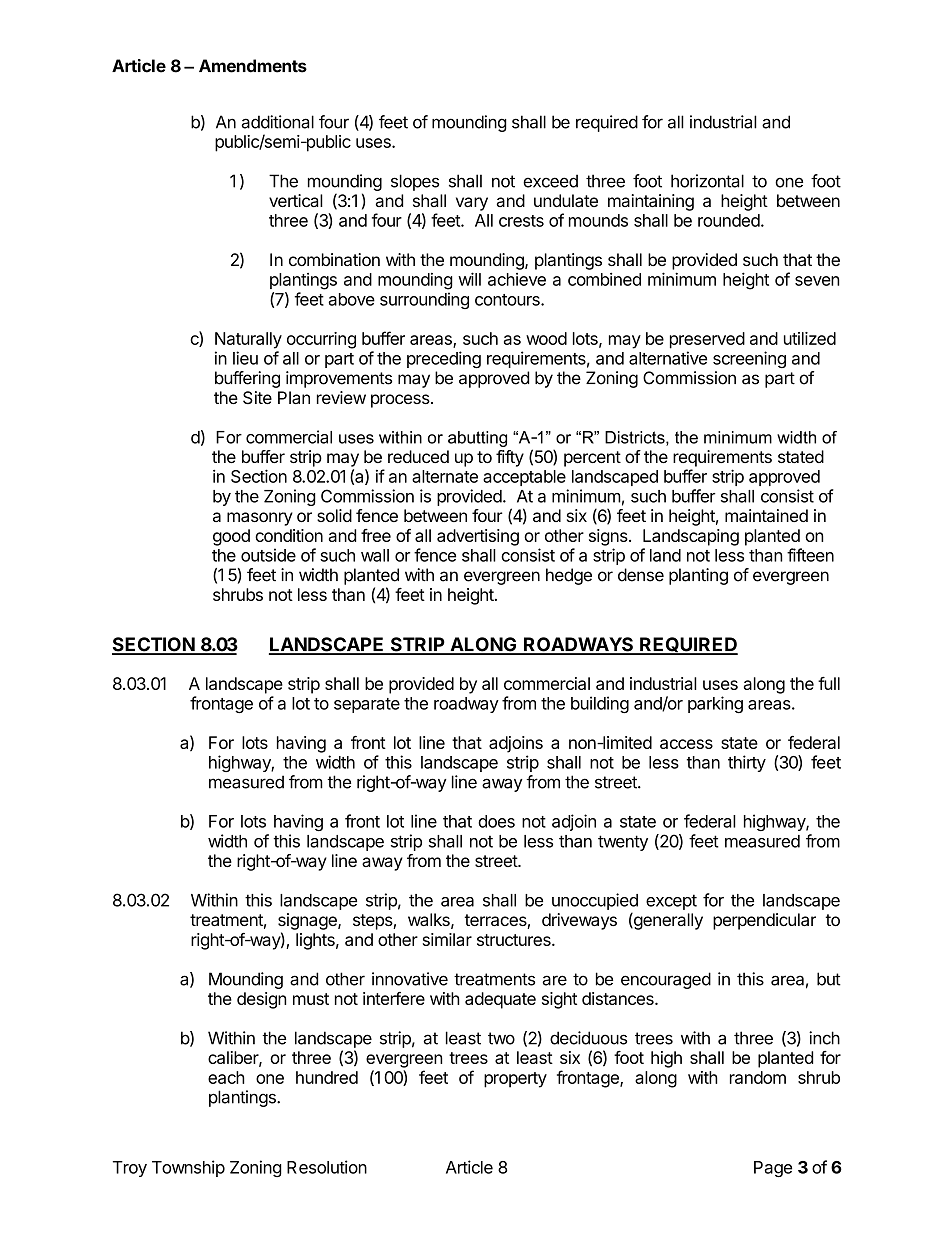 This document has width=952, height=1233. Describe the element at coordinates (478, 537) in the document. I see `advertising` at that location.
